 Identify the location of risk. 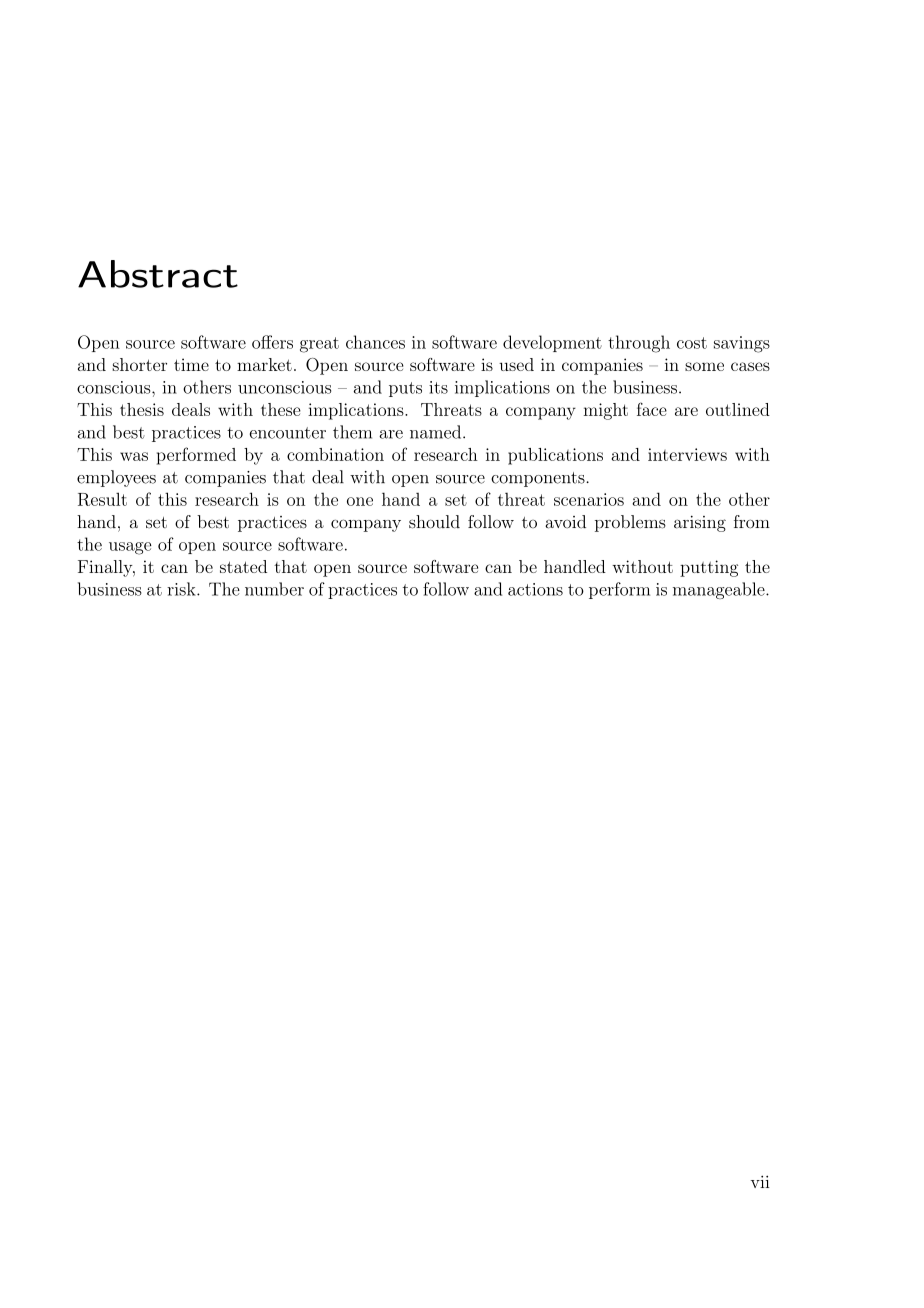
(182, 589).
